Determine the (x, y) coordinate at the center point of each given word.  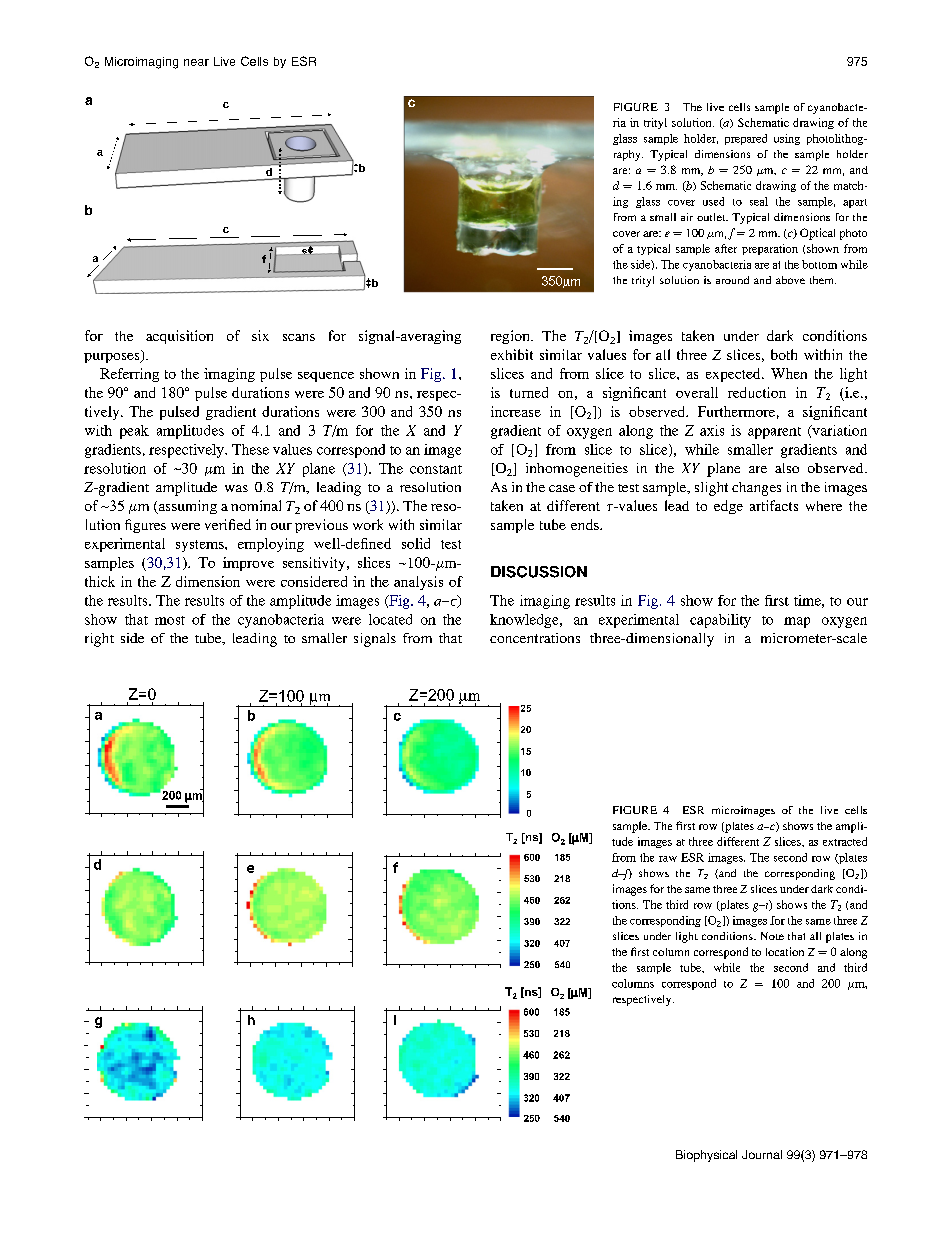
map (797, 622)
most (170, 620)
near (196, 62)
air (687, 217)
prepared (746, 139)
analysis (418, 583)
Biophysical (706, 1156)
